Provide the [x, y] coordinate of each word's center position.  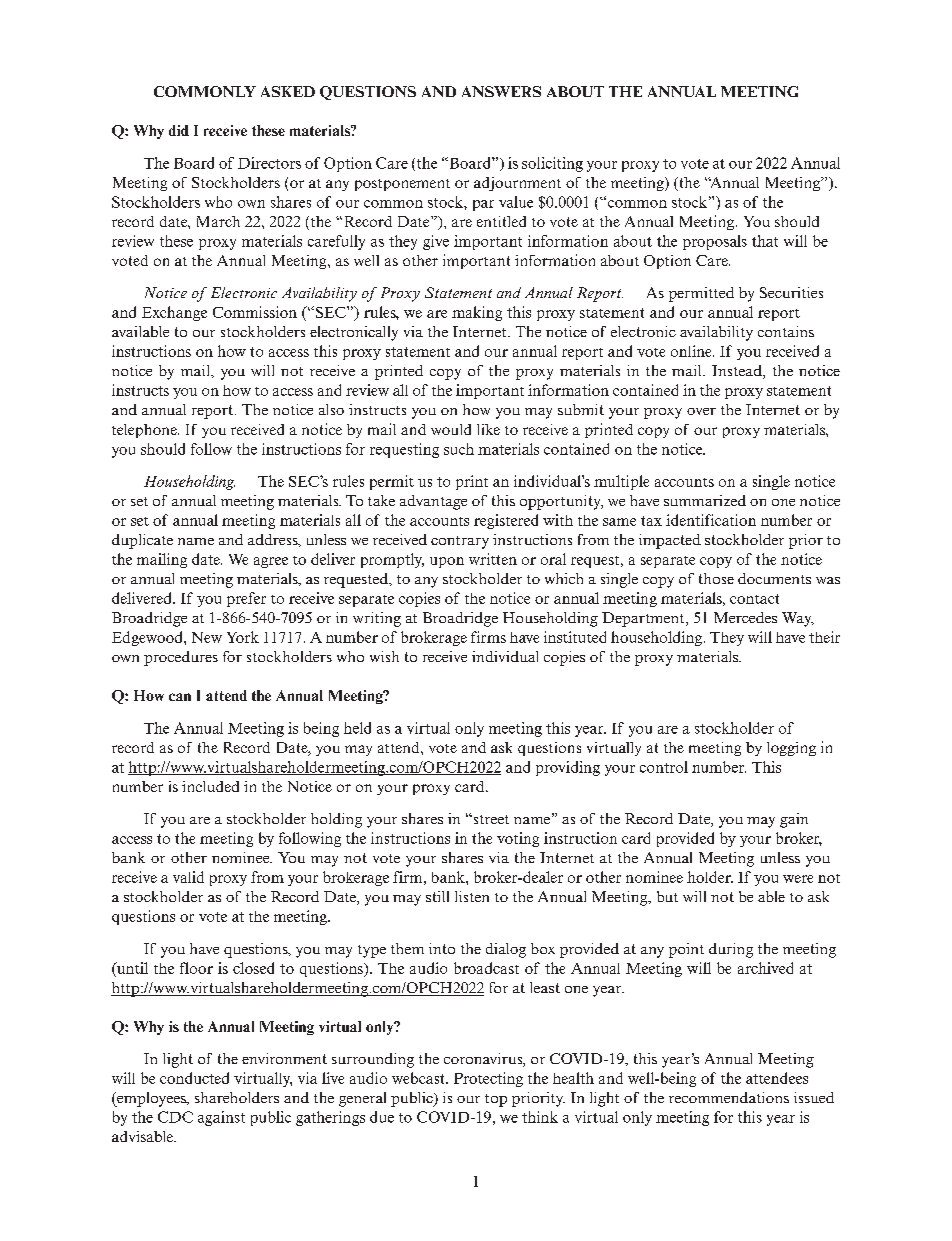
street [490, 819]
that [765, 241]
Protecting [488, 1079]
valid [188, 877]
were [798, 879]
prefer [246, 599]
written [493, 559]
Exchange [174, 313]
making [477, 313]
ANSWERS [501, 91]
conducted [194, 1078]
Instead [738, 372]
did [179, 130]
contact [754, 599]
